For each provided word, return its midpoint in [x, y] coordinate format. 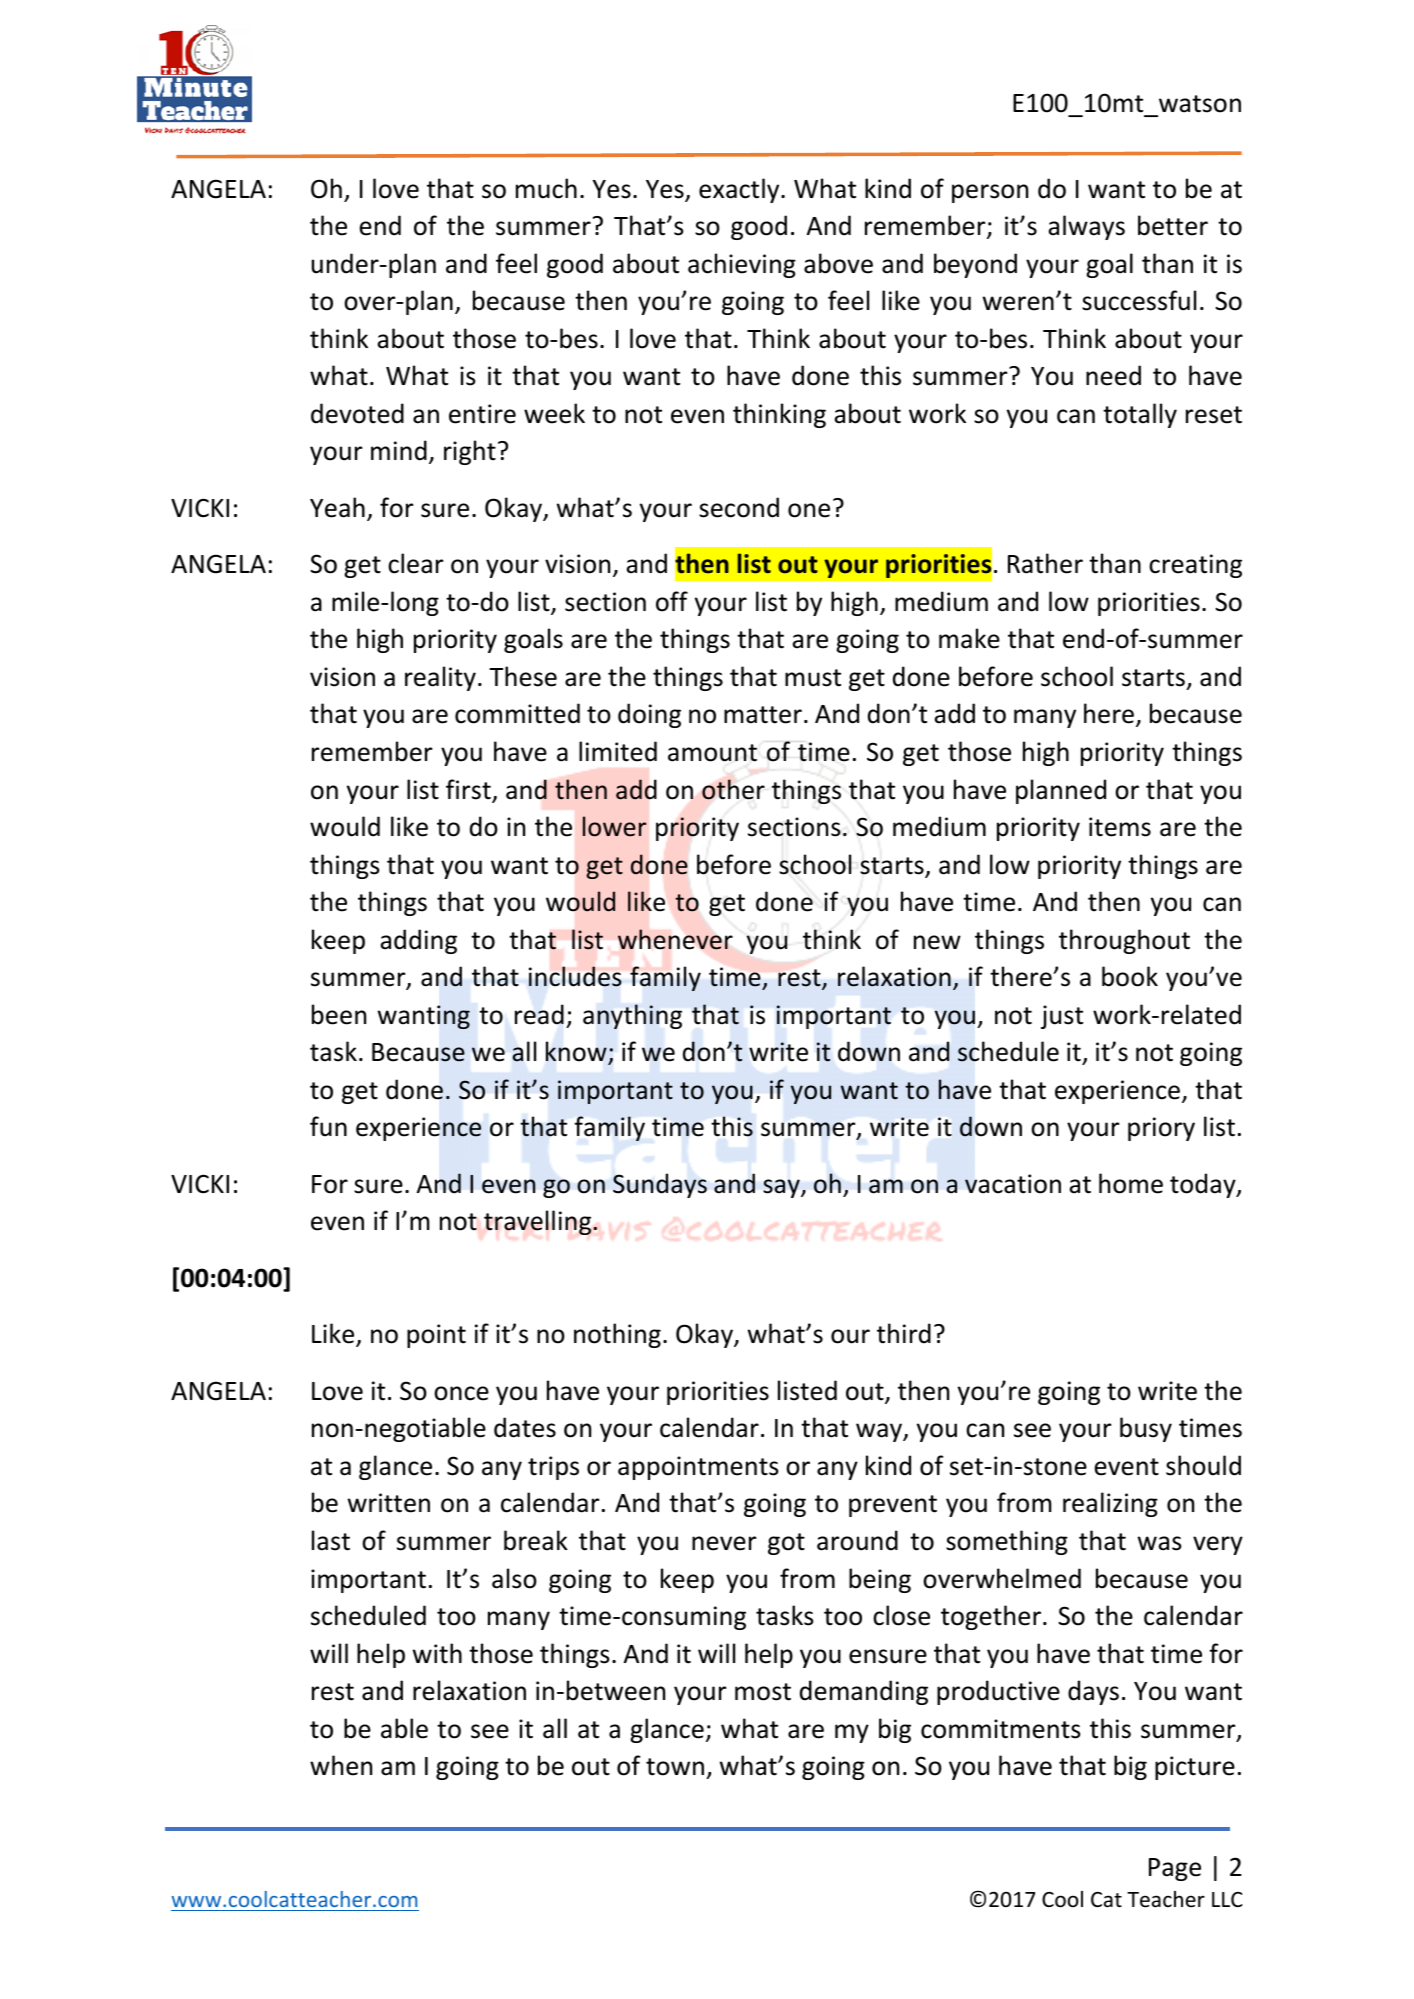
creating [1195, 566]
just [1062, 1017]
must [813, 678]
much [546, 188]
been [339, 1014]
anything [632, 1016]
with [437, 1653]
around [857, 1540]
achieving [742, 265]
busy [1146, 1429]
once [461, 1393]
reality [440, 678]
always [1086, 227]
